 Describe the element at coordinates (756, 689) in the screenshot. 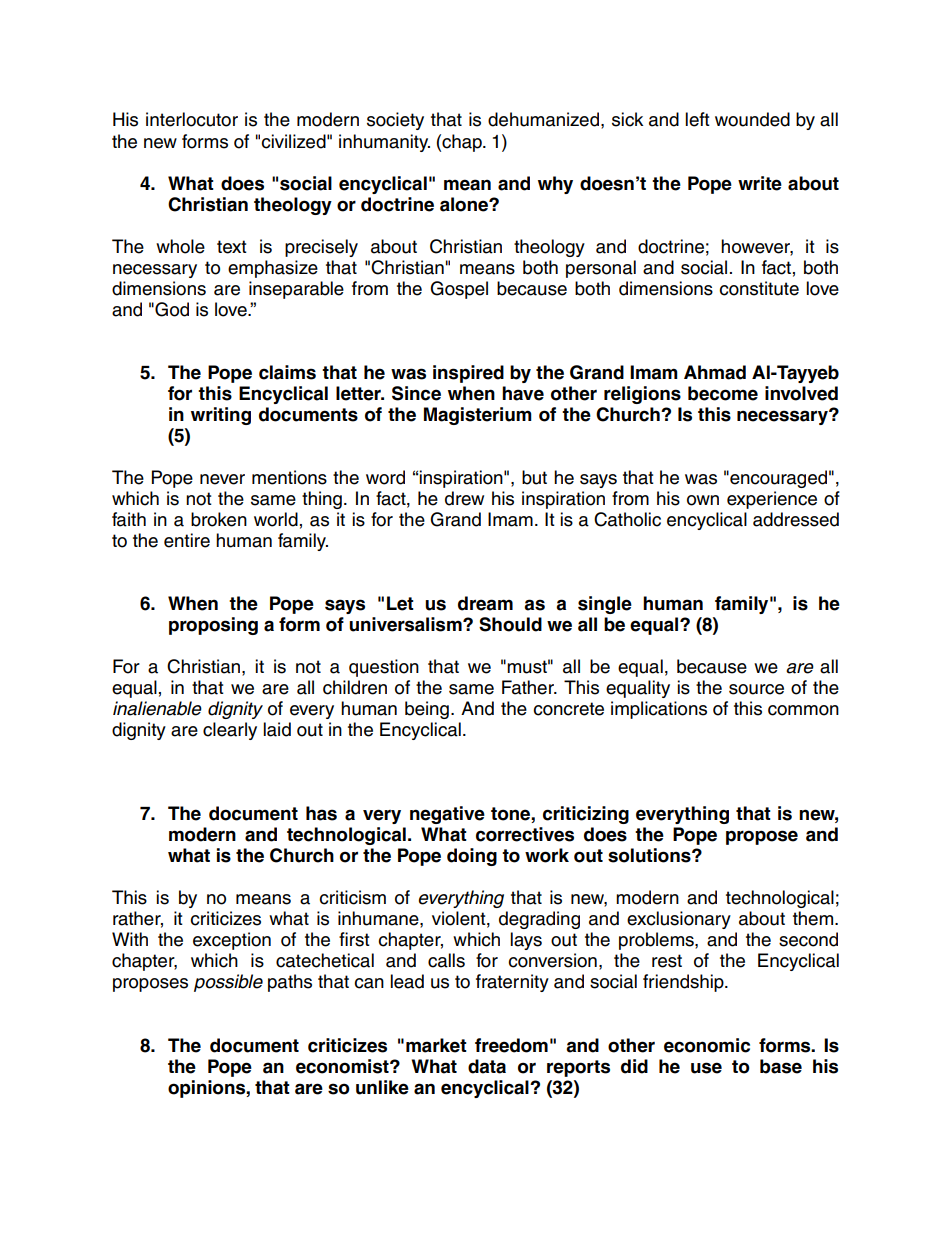

I see `source` at that location.
